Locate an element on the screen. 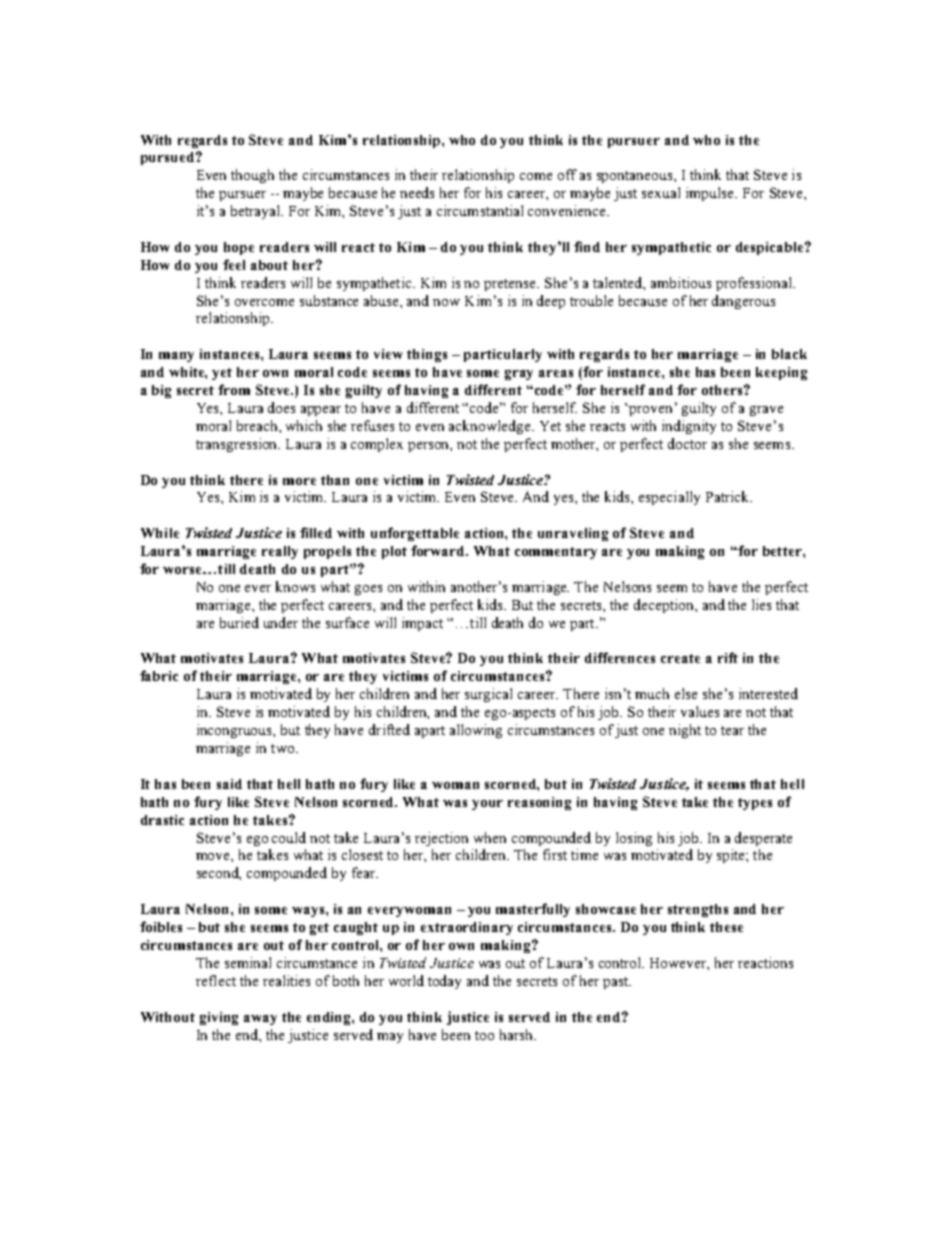 This screenshot has height=1233, width=952. indignity is located at coordinates (689, 427).
